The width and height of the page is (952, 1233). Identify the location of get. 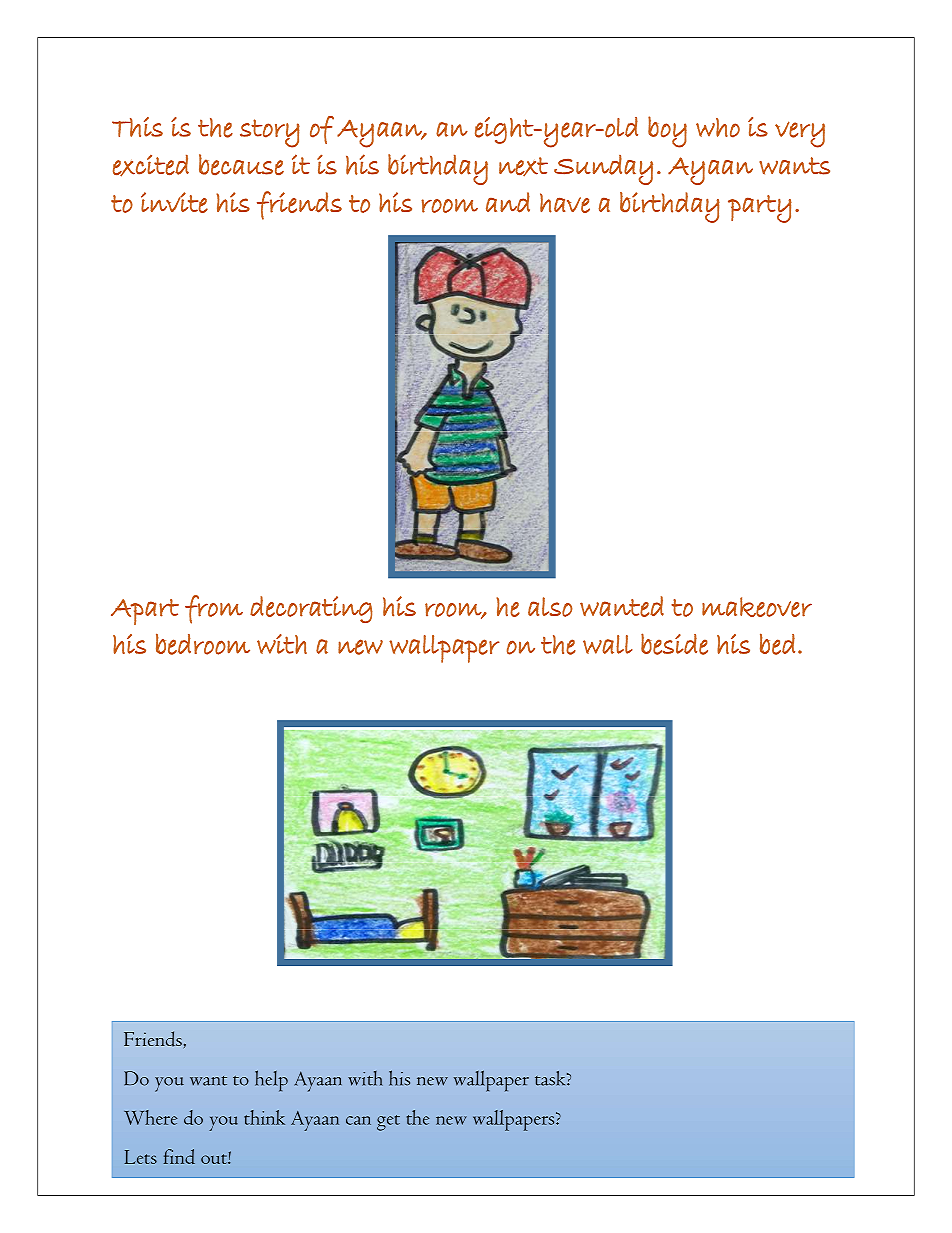
(388, 1123).
